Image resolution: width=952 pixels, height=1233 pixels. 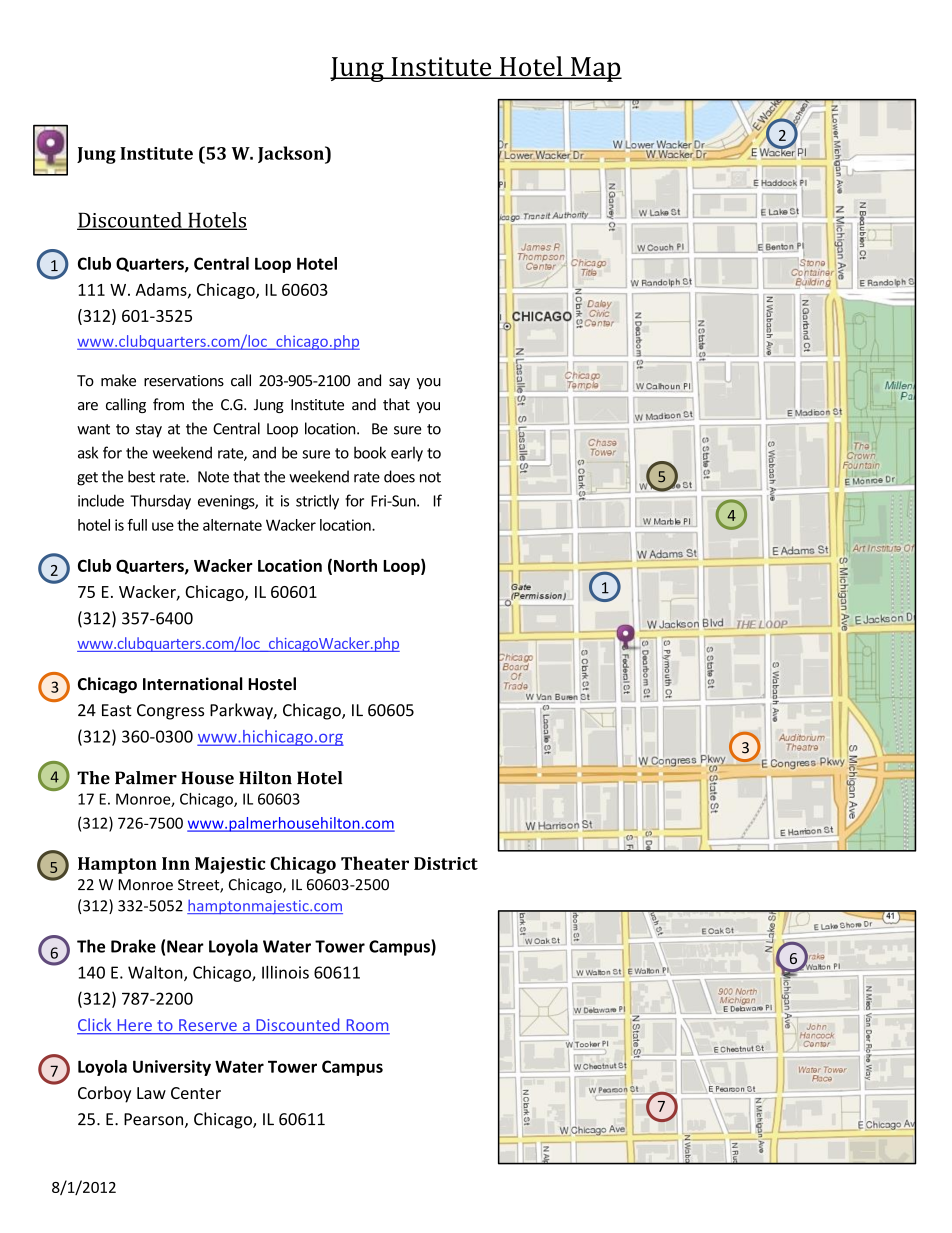 I want to click on University, so click(x=172, y=1068).
